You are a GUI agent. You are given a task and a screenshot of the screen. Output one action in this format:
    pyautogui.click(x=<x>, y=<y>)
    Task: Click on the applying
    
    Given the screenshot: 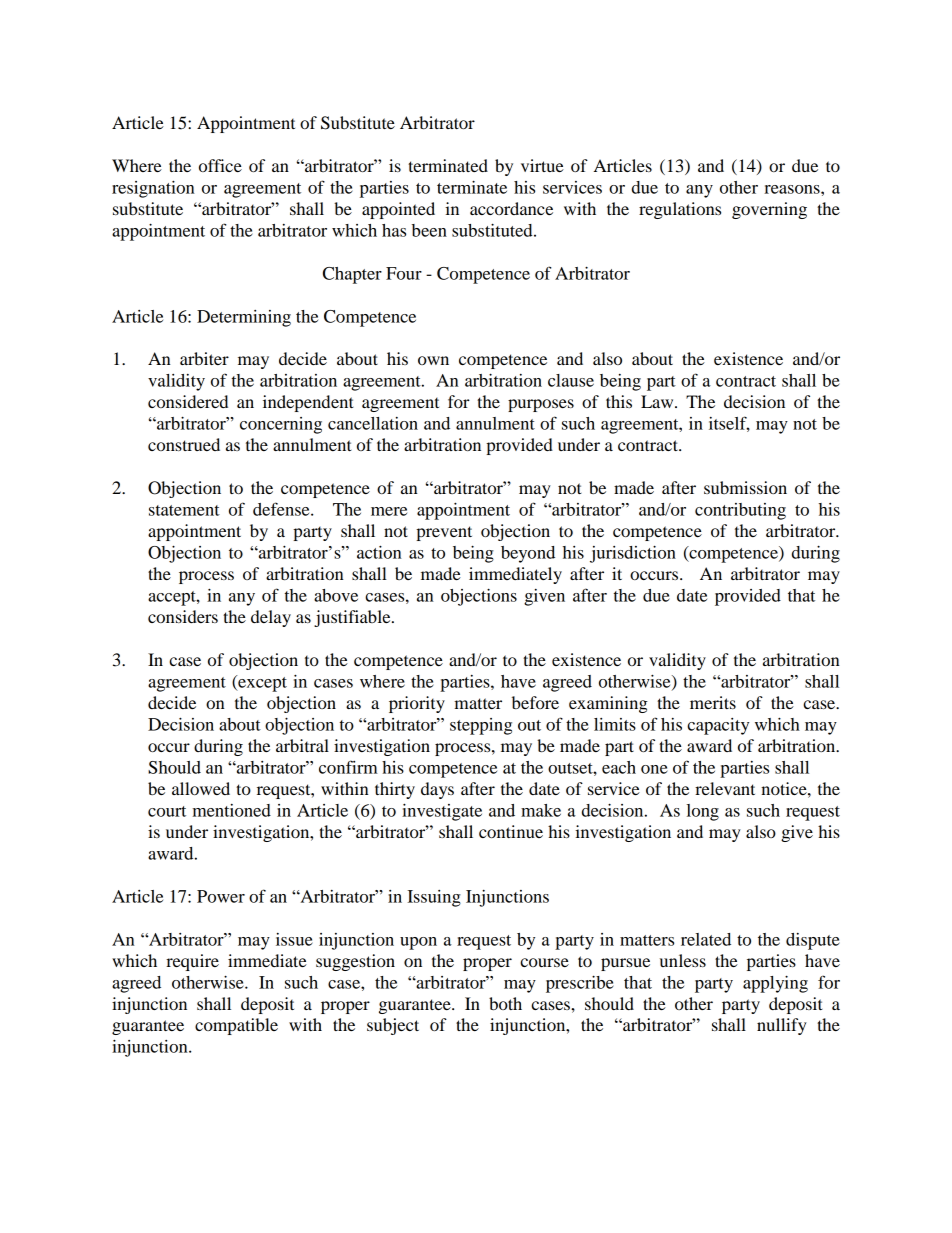 What is the action you would take?
    pyautogui.click(x=775, y=984)
